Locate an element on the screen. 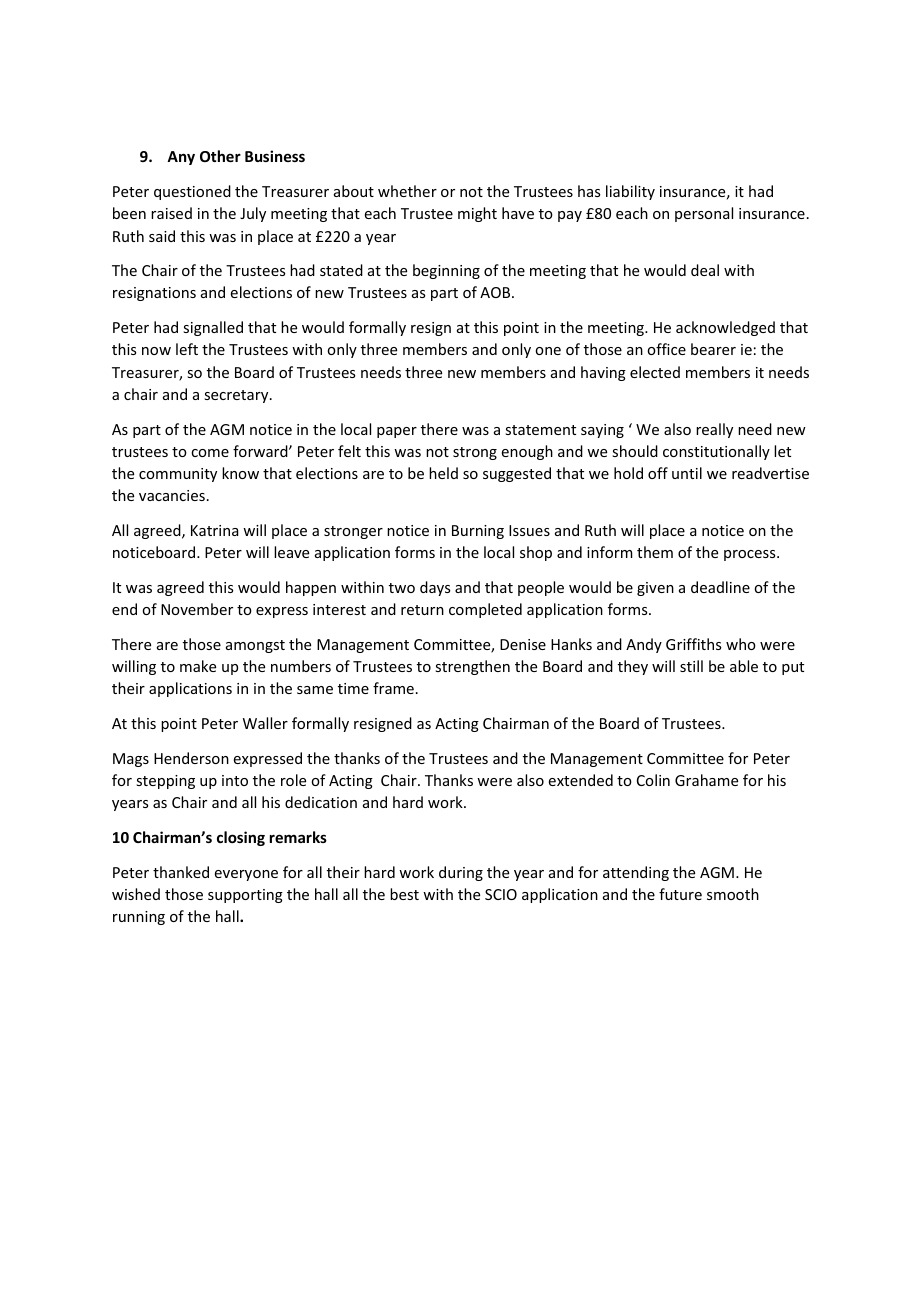 This screenshot has height=1308, width=924. during is located at coordinates (461, 873).
